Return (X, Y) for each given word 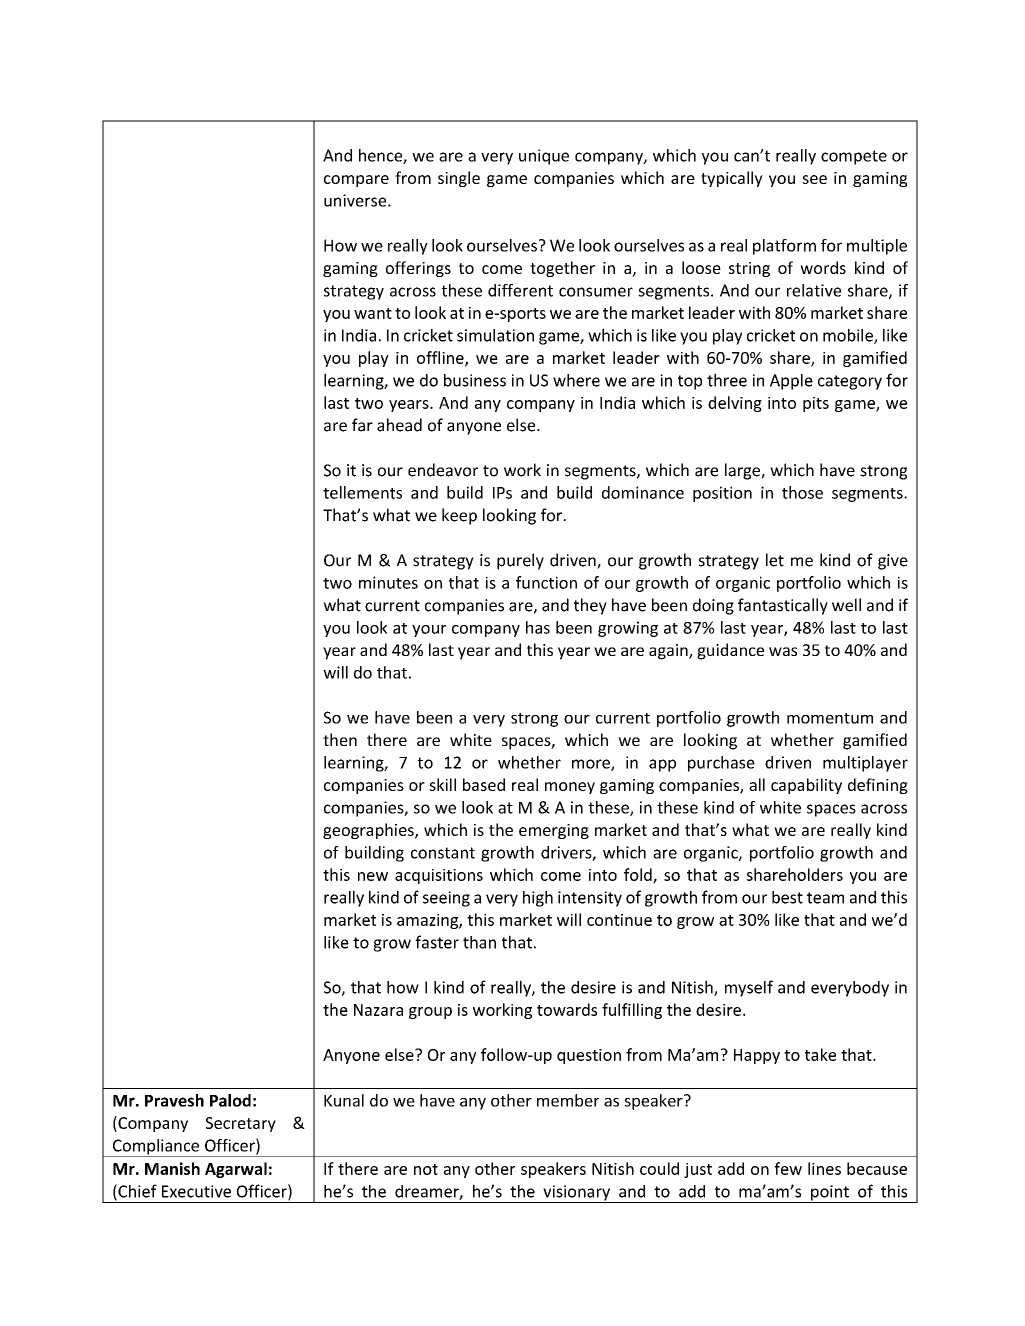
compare (356, 181)
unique (544, 157)
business (475, 380)
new (373, 876)
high (538, 899)
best (787, 897)
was (783, 651)
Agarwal (236, 1170)
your (429, 631)
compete (854, 157)
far (362, 425)
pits (816, 404)
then (340, 739)
